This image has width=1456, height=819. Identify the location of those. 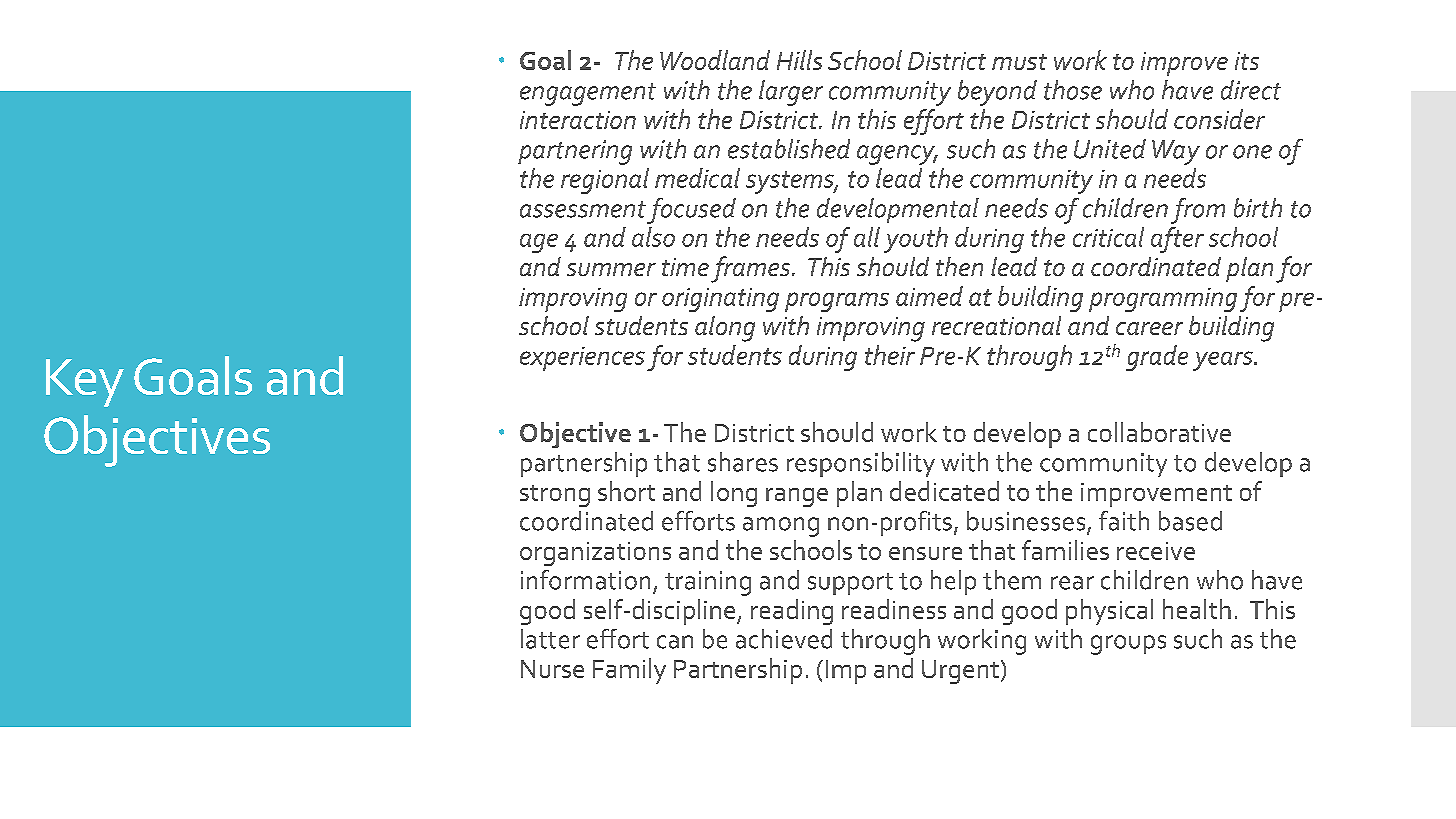
(1073, 90).
